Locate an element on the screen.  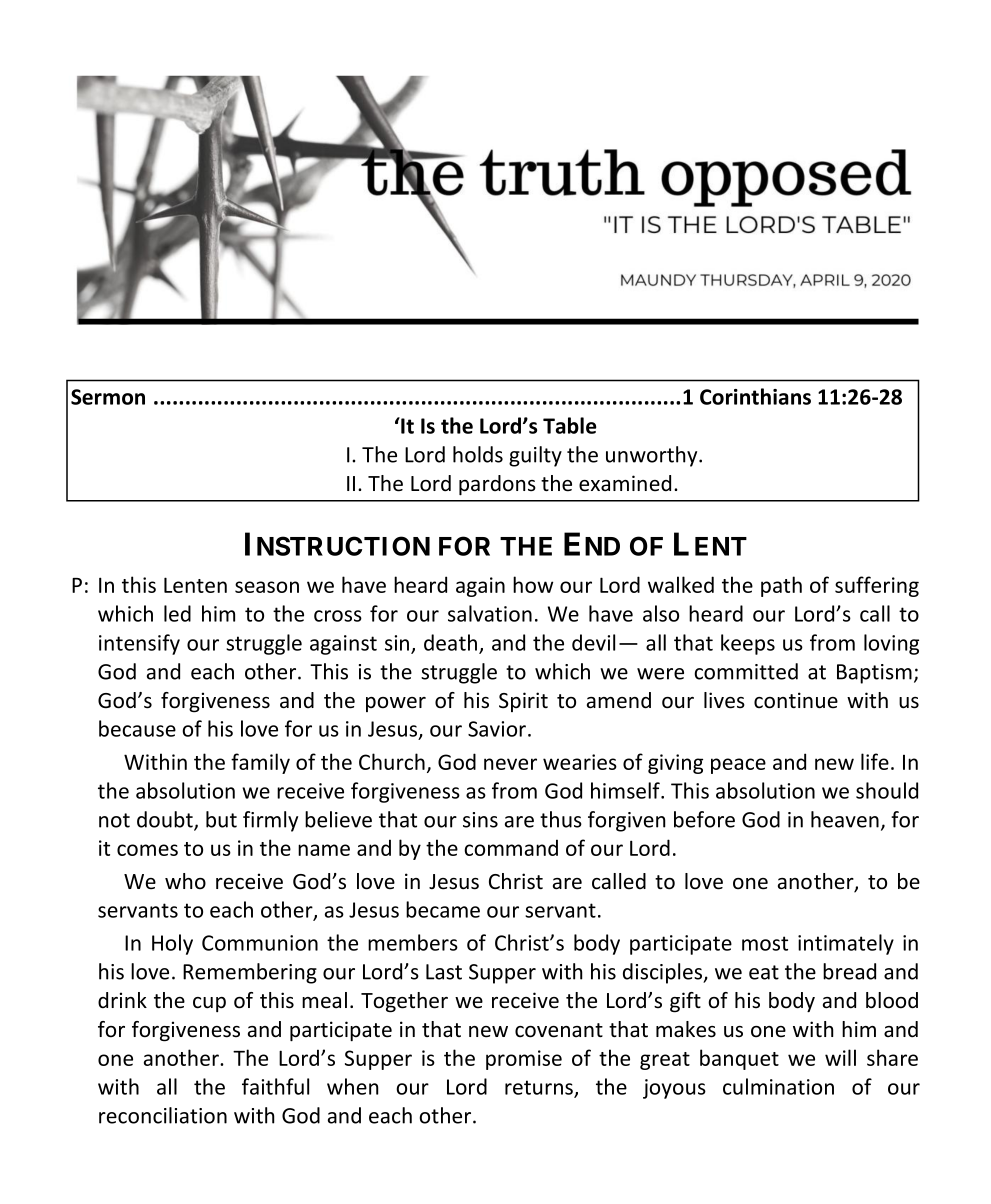
Corinthians is located at coordinates (755, 396).
